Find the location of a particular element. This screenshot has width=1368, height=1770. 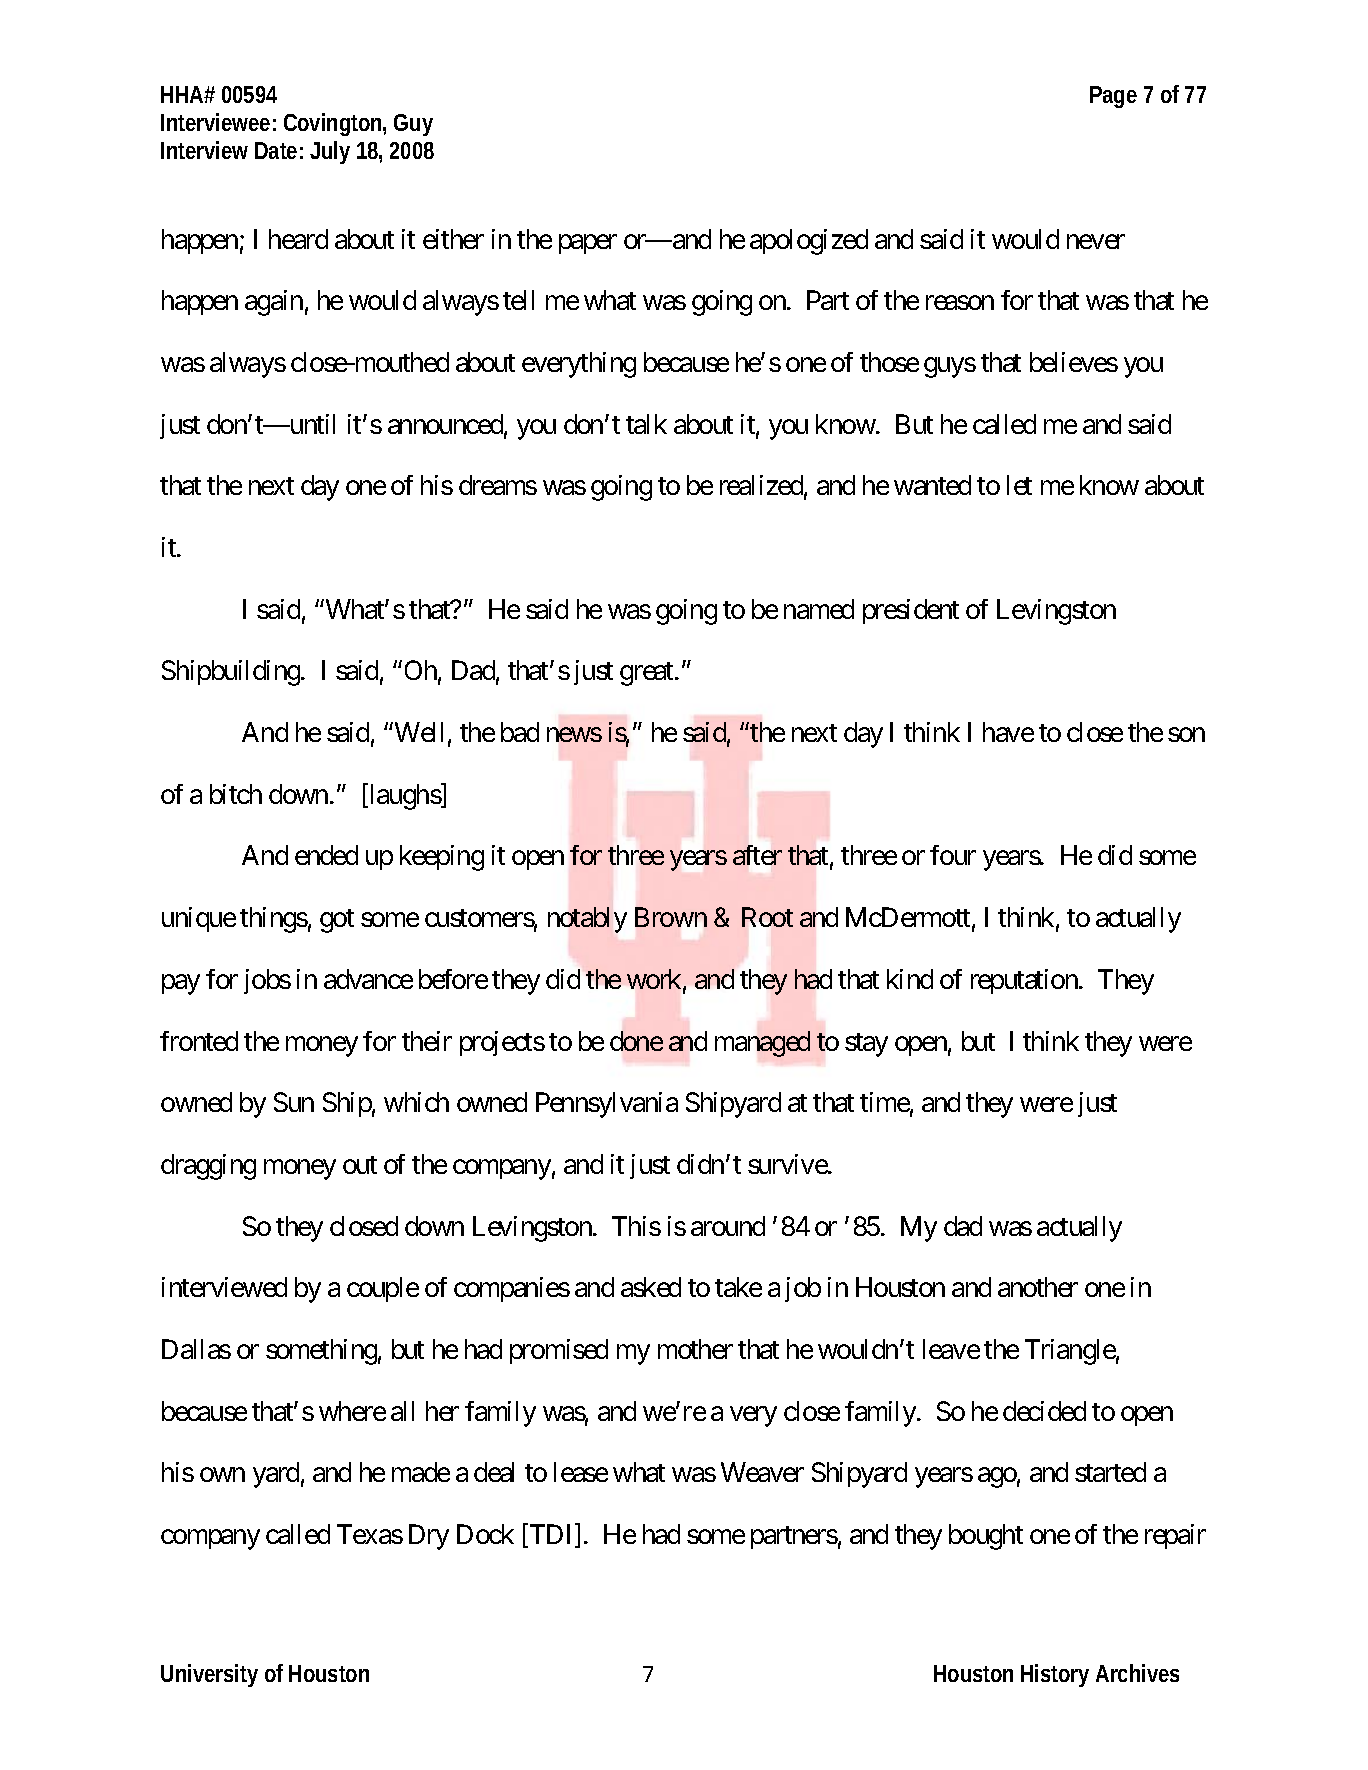

Date is located at coordinates (276, 150).
